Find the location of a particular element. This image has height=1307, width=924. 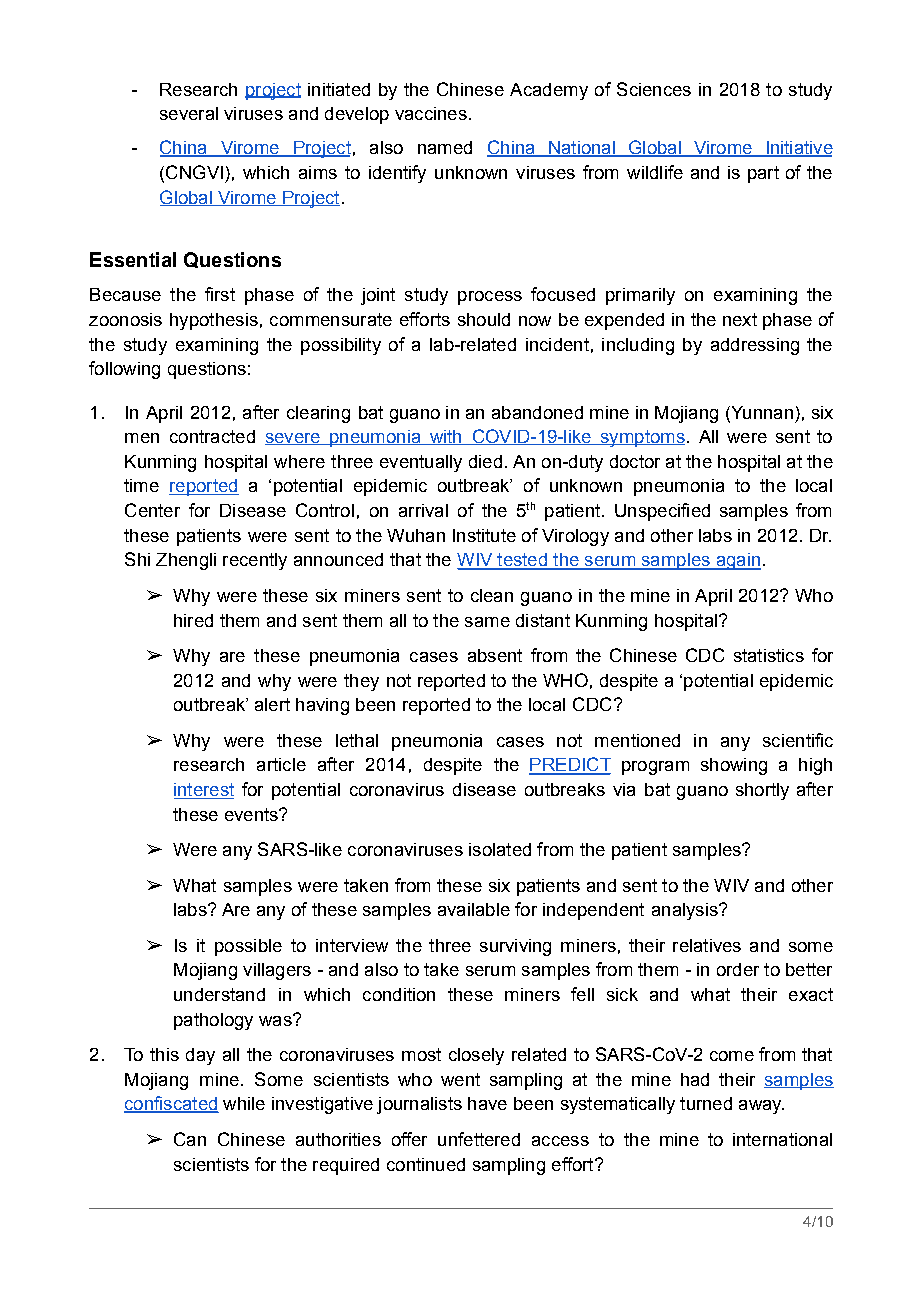

hired is located at coordinates (193, 620).
